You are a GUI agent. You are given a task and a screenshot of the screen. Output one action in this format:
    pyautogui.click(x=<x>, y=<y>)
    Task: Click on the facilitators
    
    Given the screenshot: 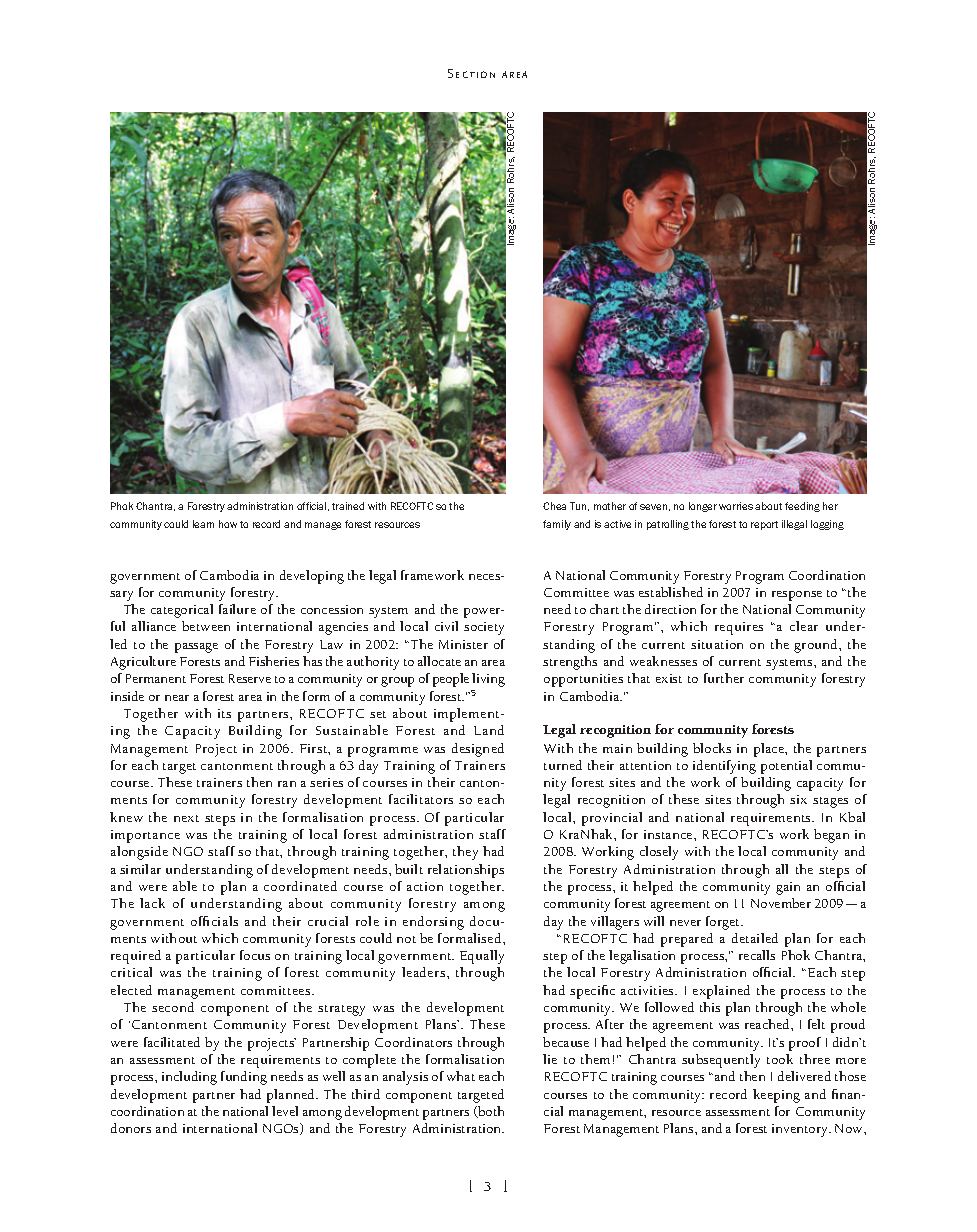 What is the action you would take?
    pyautogui.click(x=421, y=799)
